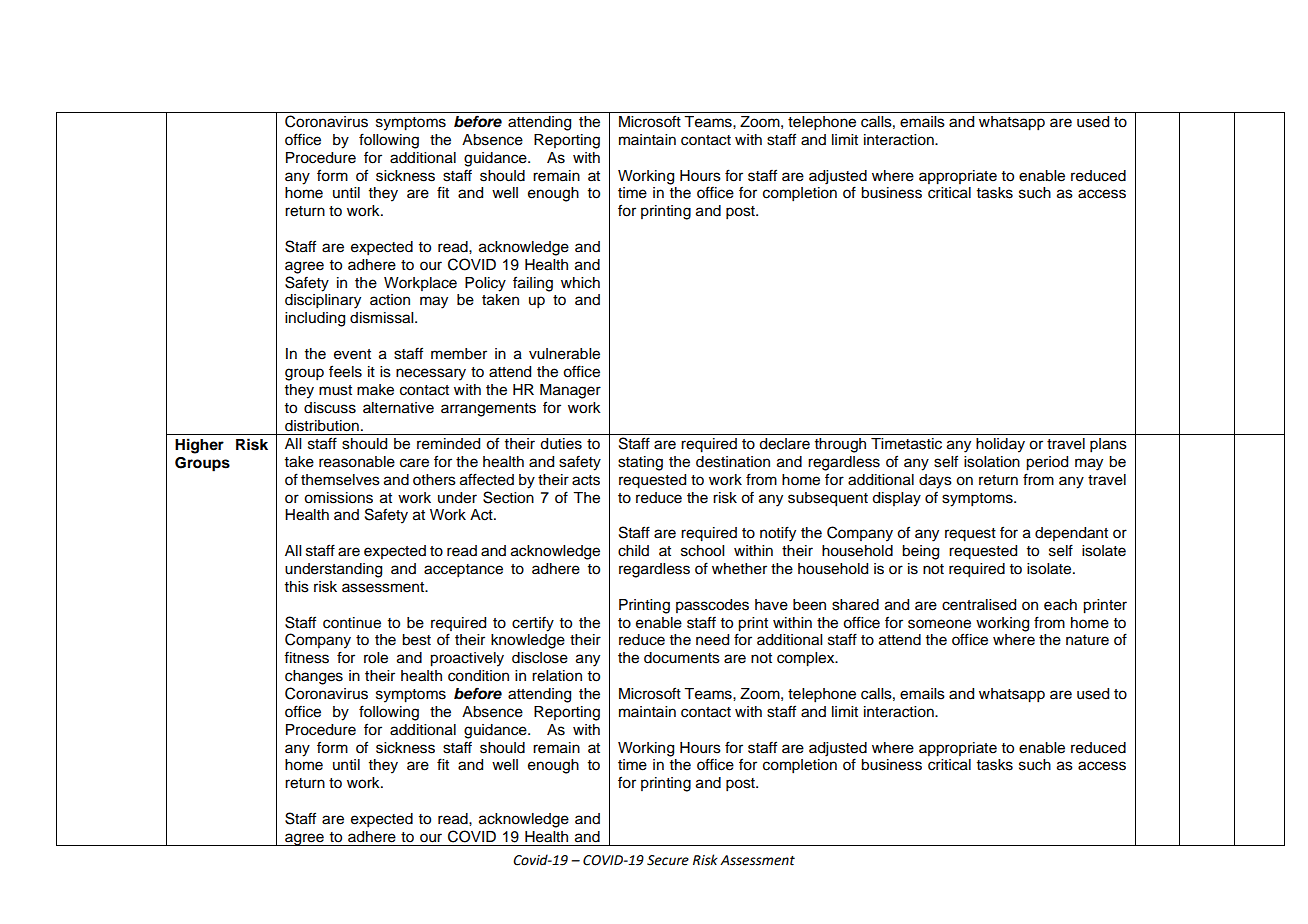 This screenshot has height=924, width=1308. What do you see at coordinates (640, 463) in the screenshot?
I see `stating` at bounding box center [640, 463].
